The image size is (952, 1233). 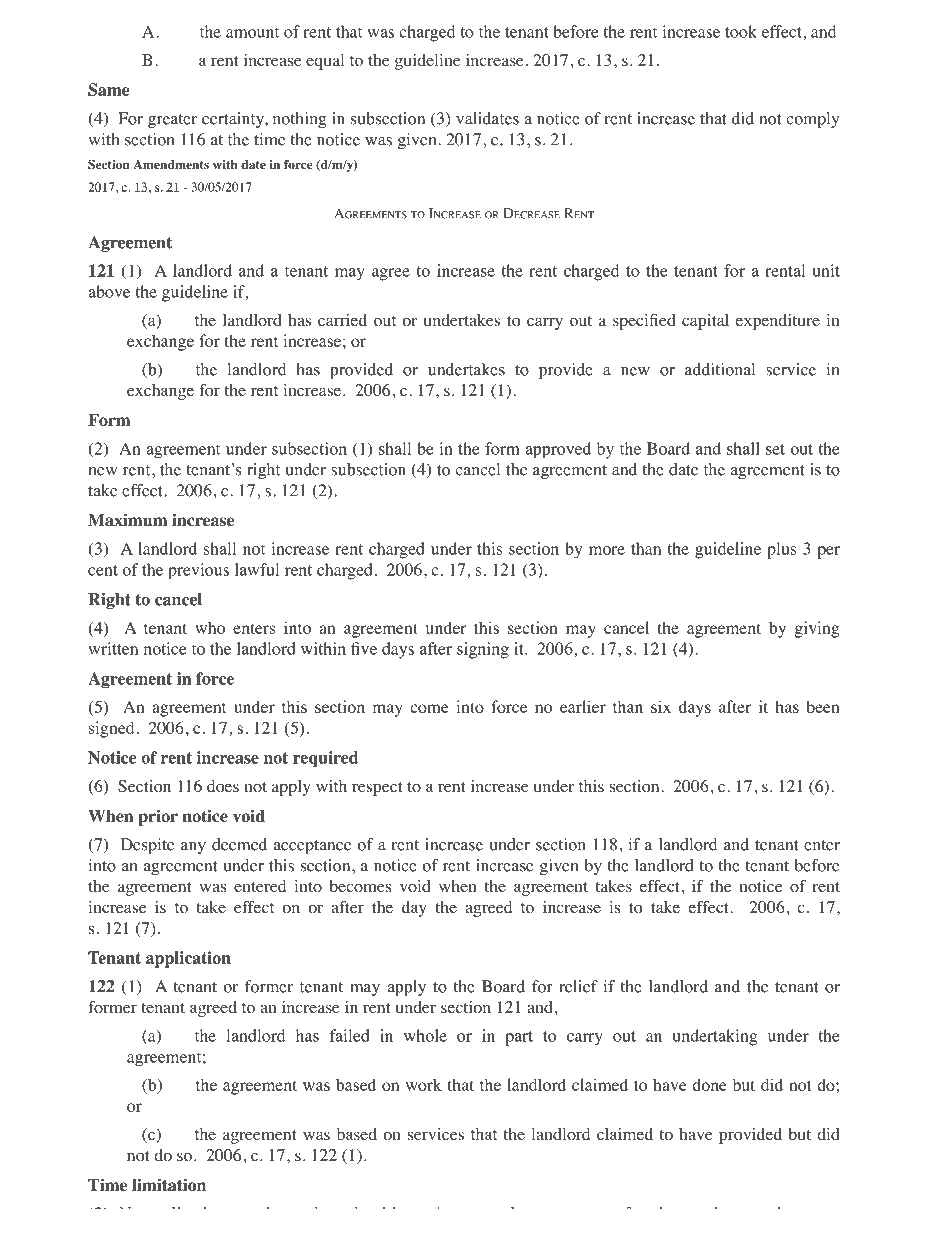 I want to click on above, so click(x=109, y=291).
